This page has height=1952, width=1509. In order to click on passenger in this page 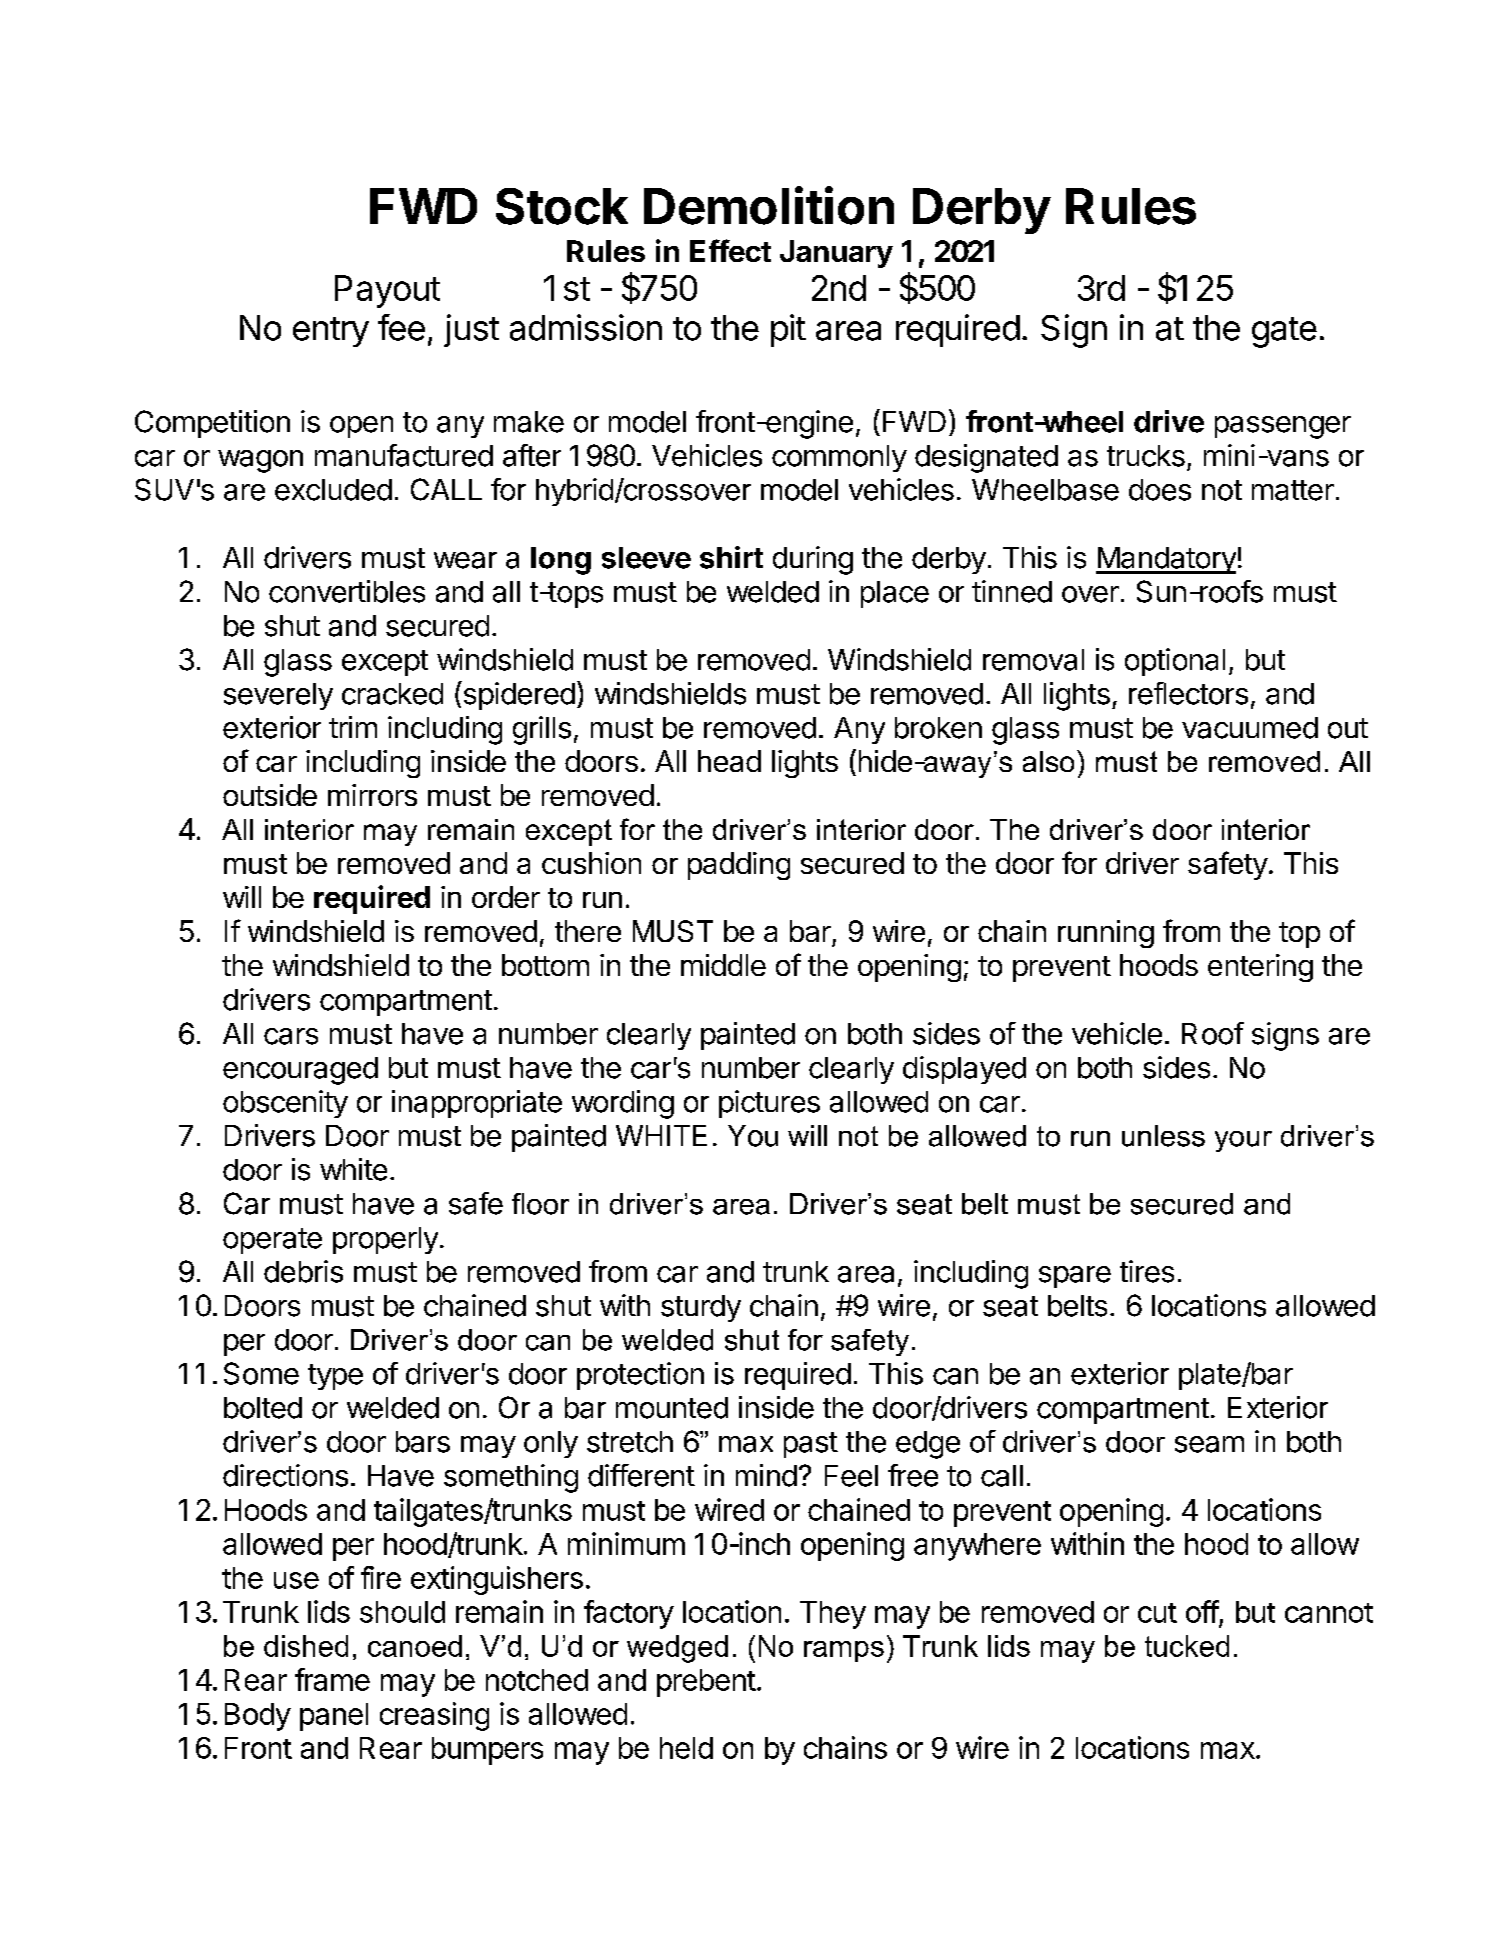, I will do `click(1283, 427)`.
